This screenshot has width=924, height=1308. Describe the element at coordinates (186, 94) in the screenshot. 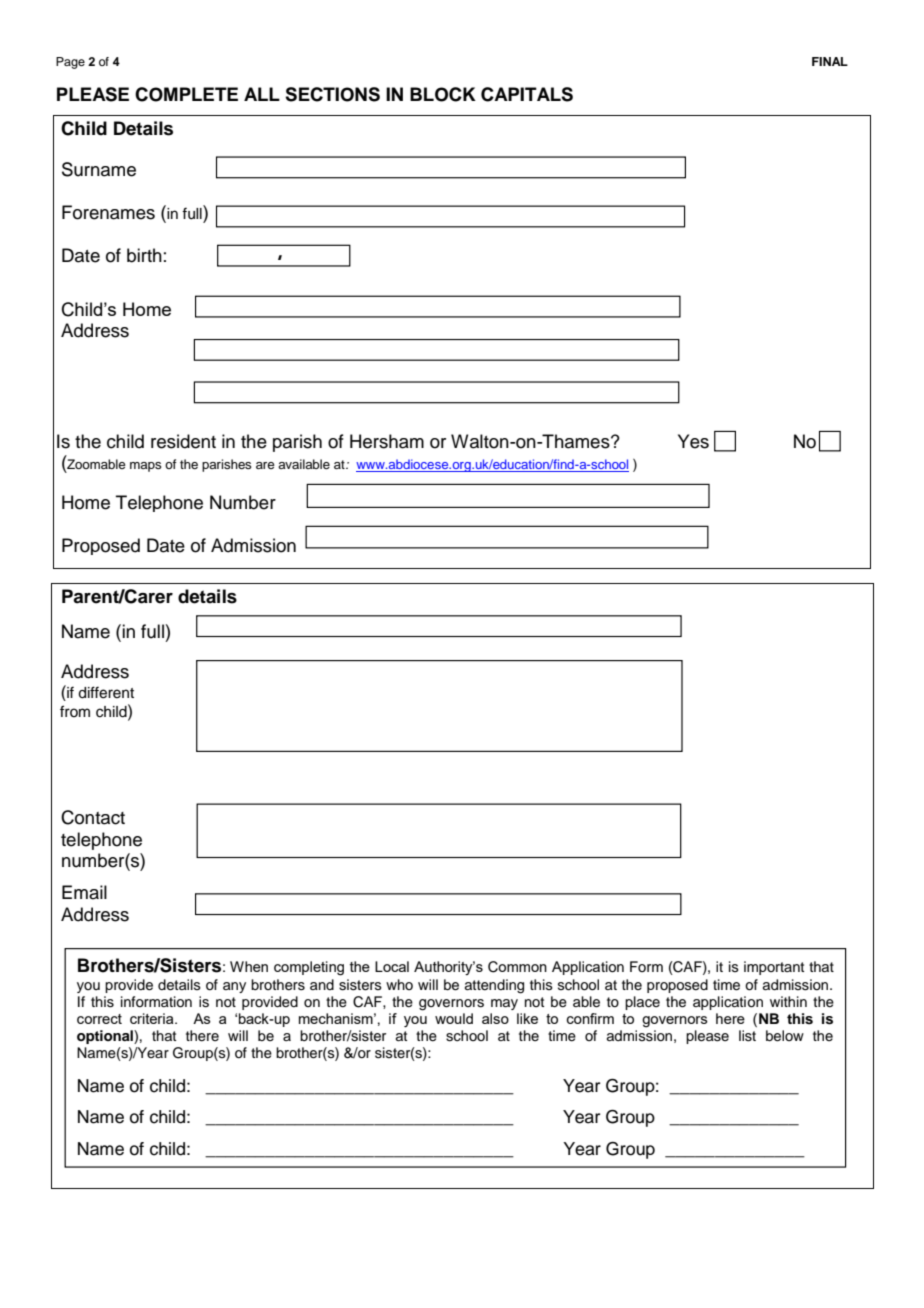

I see `COMPLETE` at that location.
